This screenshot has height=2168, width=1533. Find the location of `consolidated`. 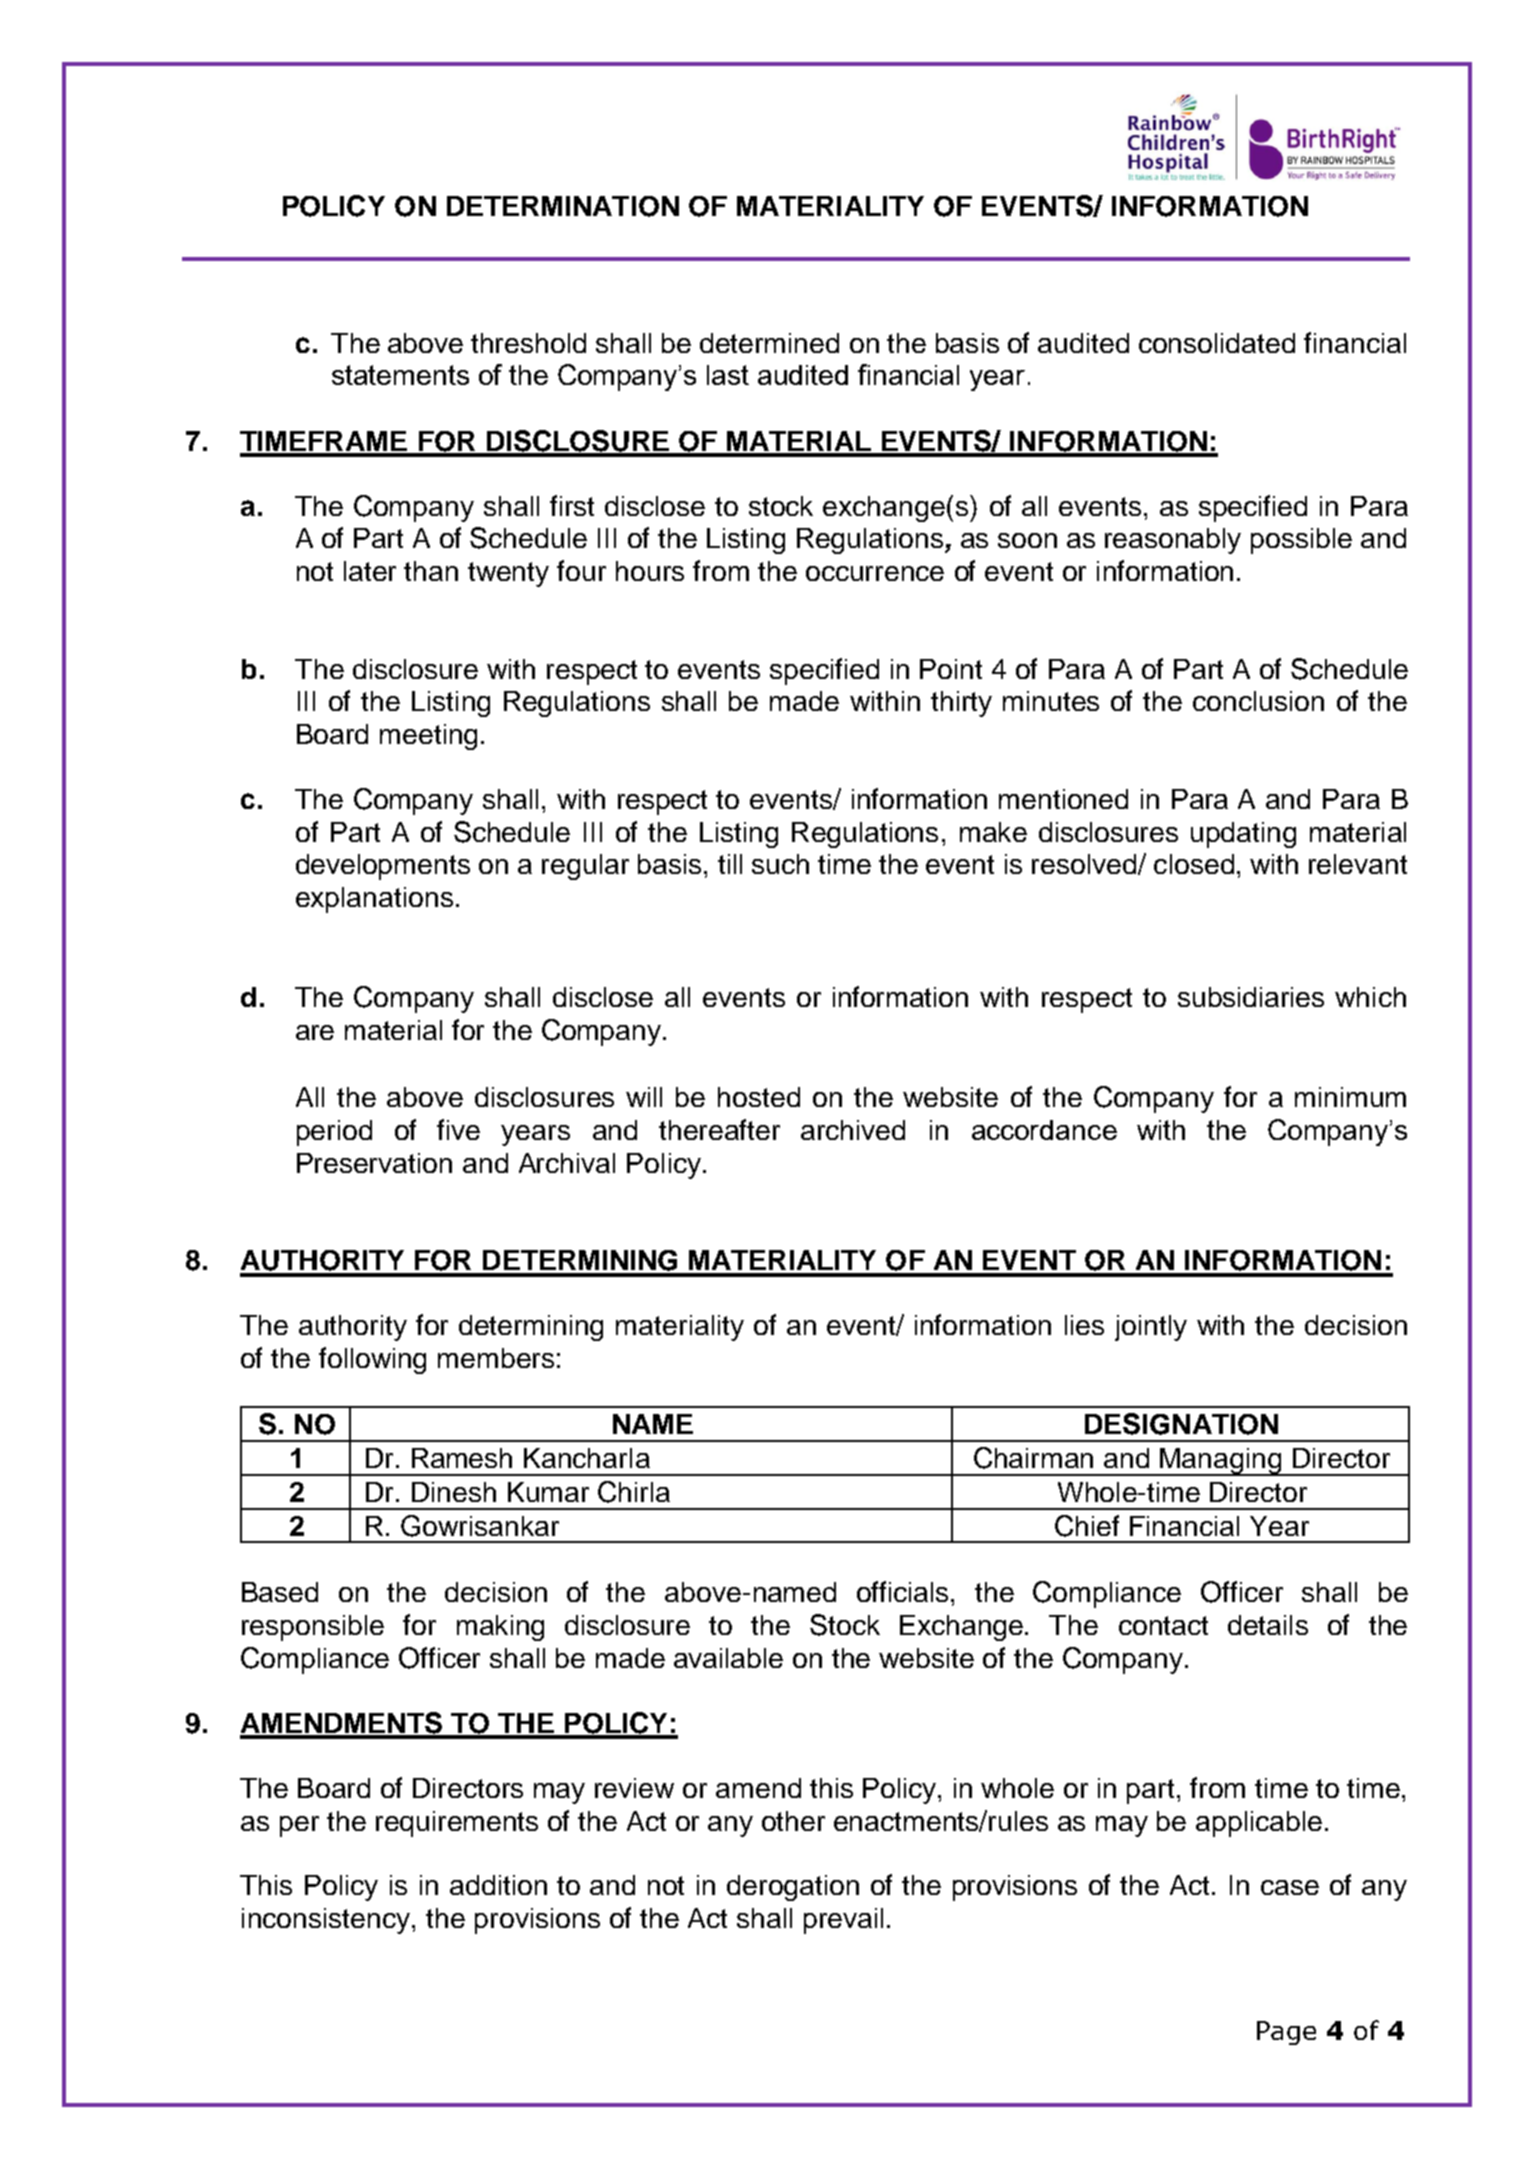

consolidated is located at coordinates (1217, 343).
